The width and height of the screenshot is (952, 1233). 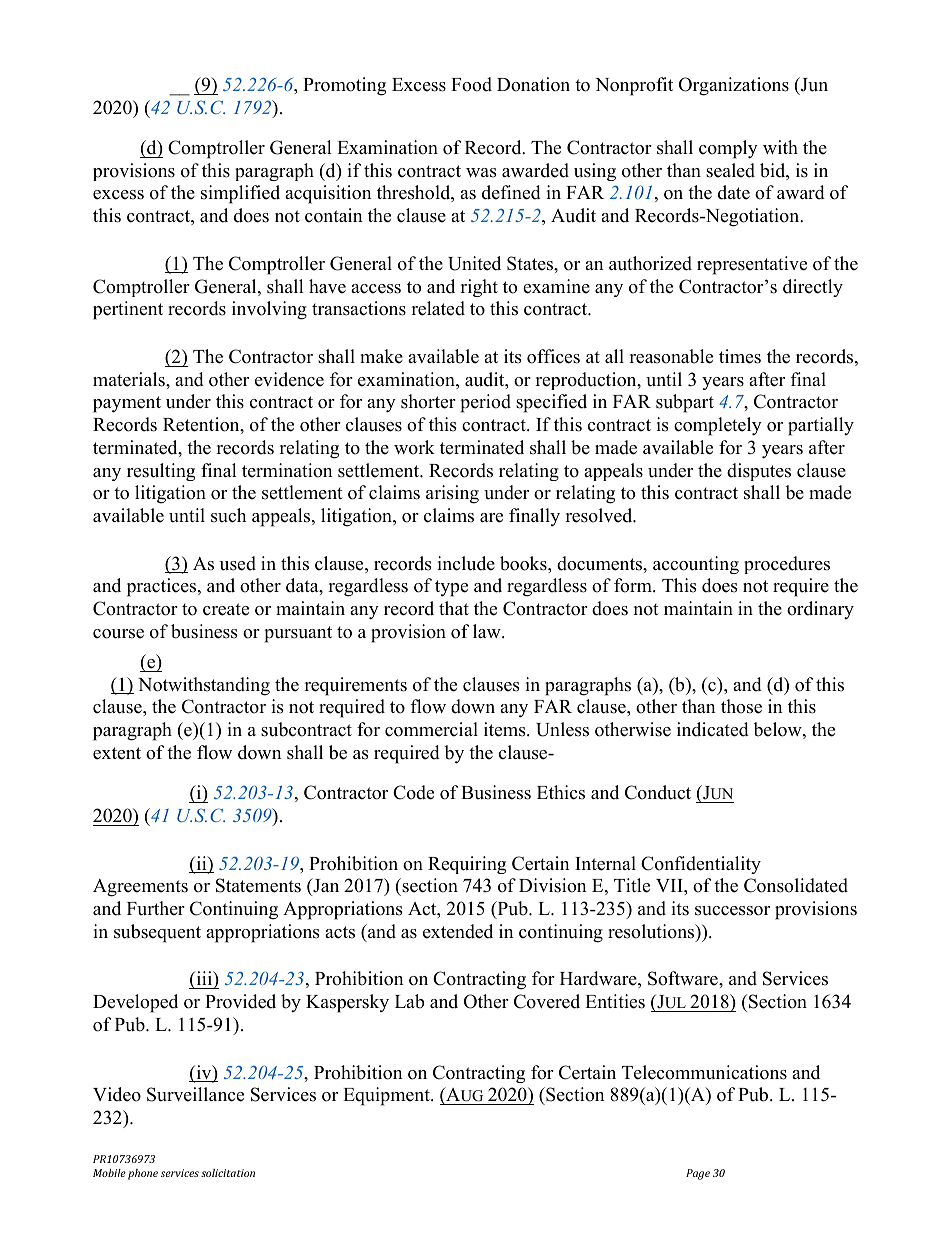 I want to click on arising, so click(x=452, y=494).
